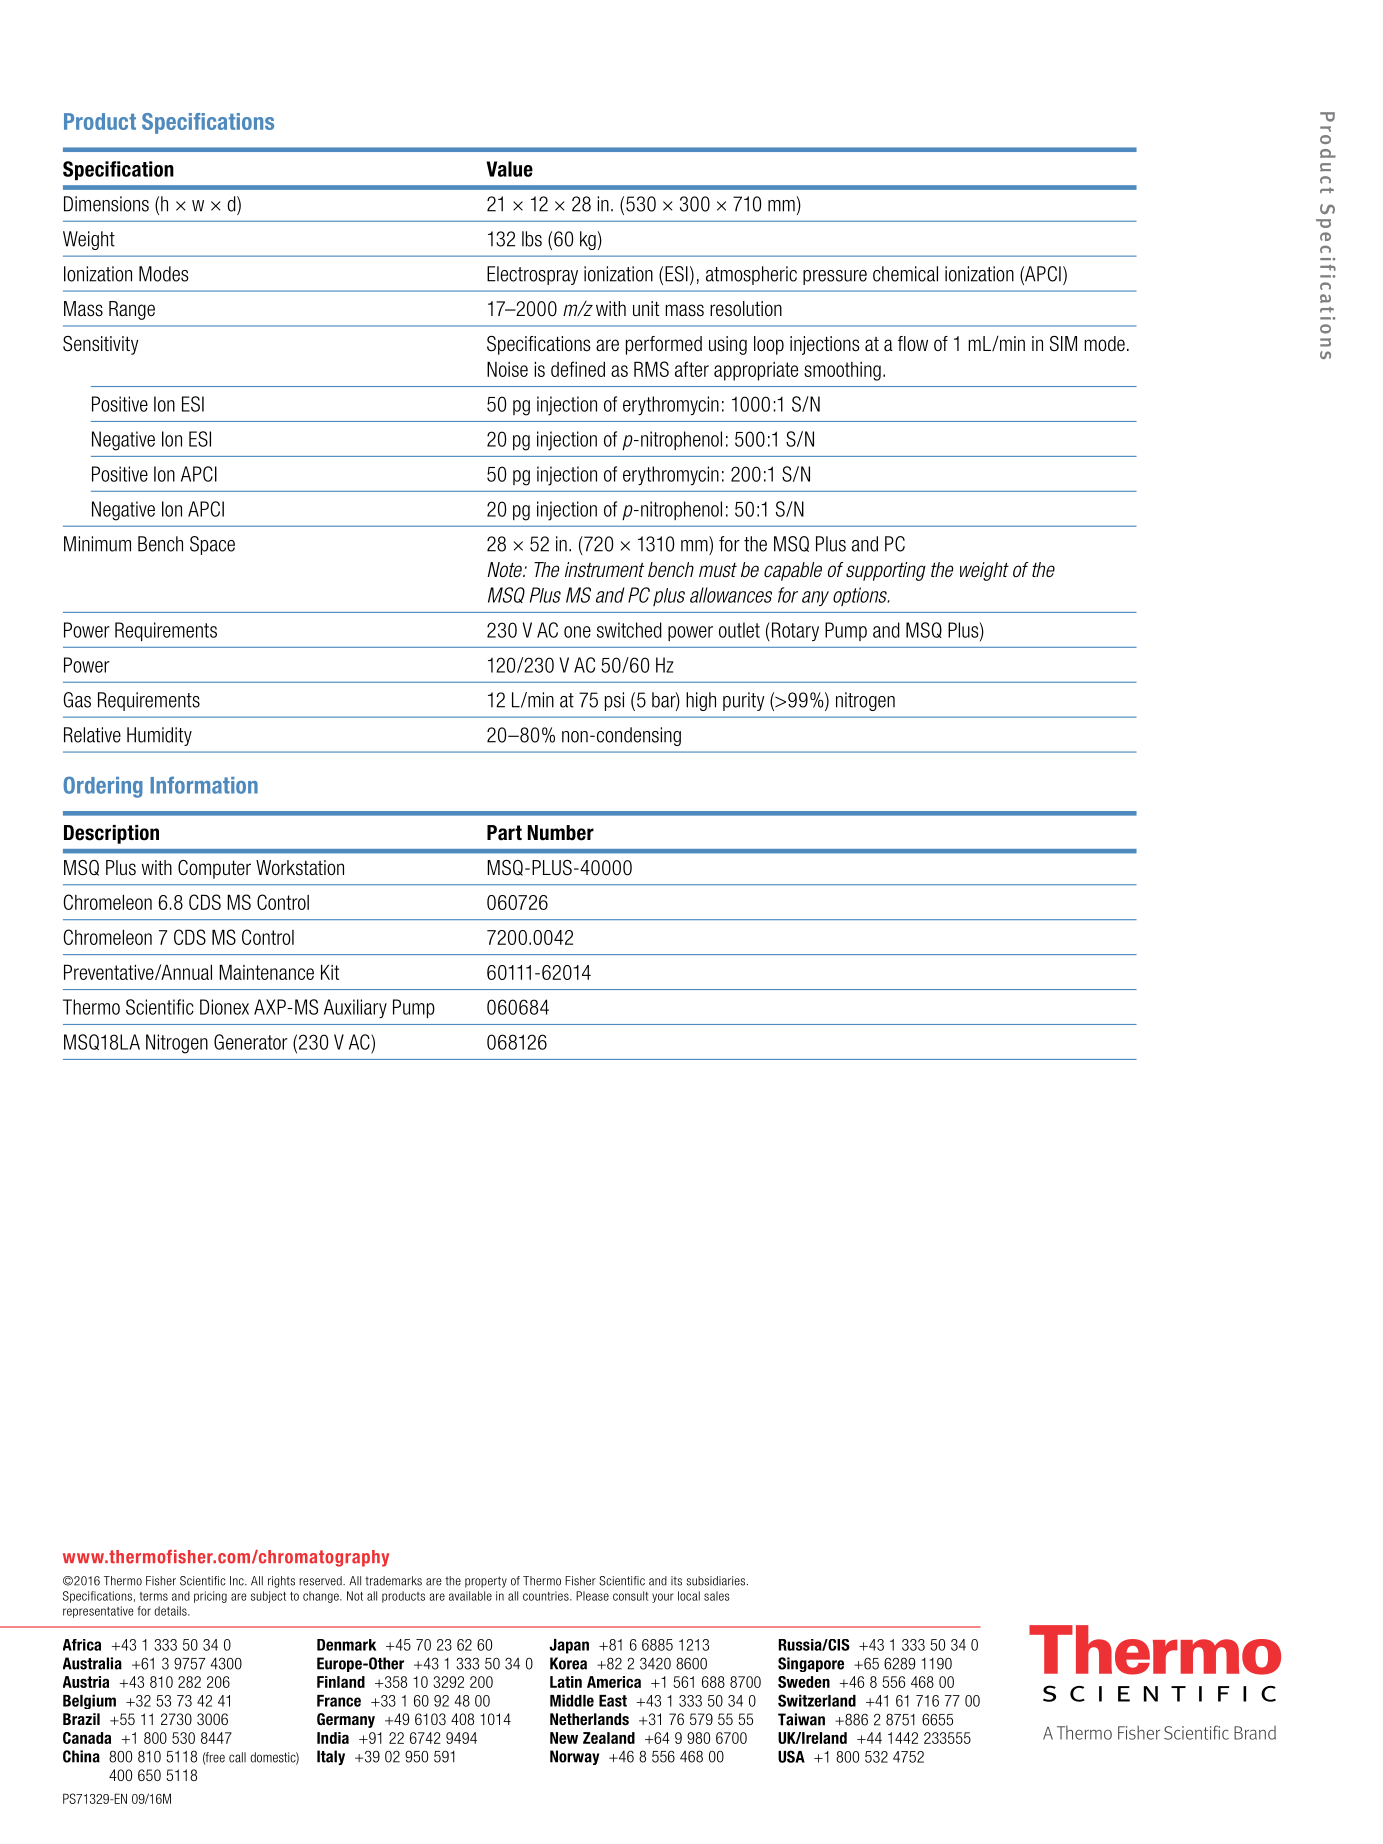 This screenshot has height=1844, width=1383. I want to click on Generator, so click(251, 1042).
